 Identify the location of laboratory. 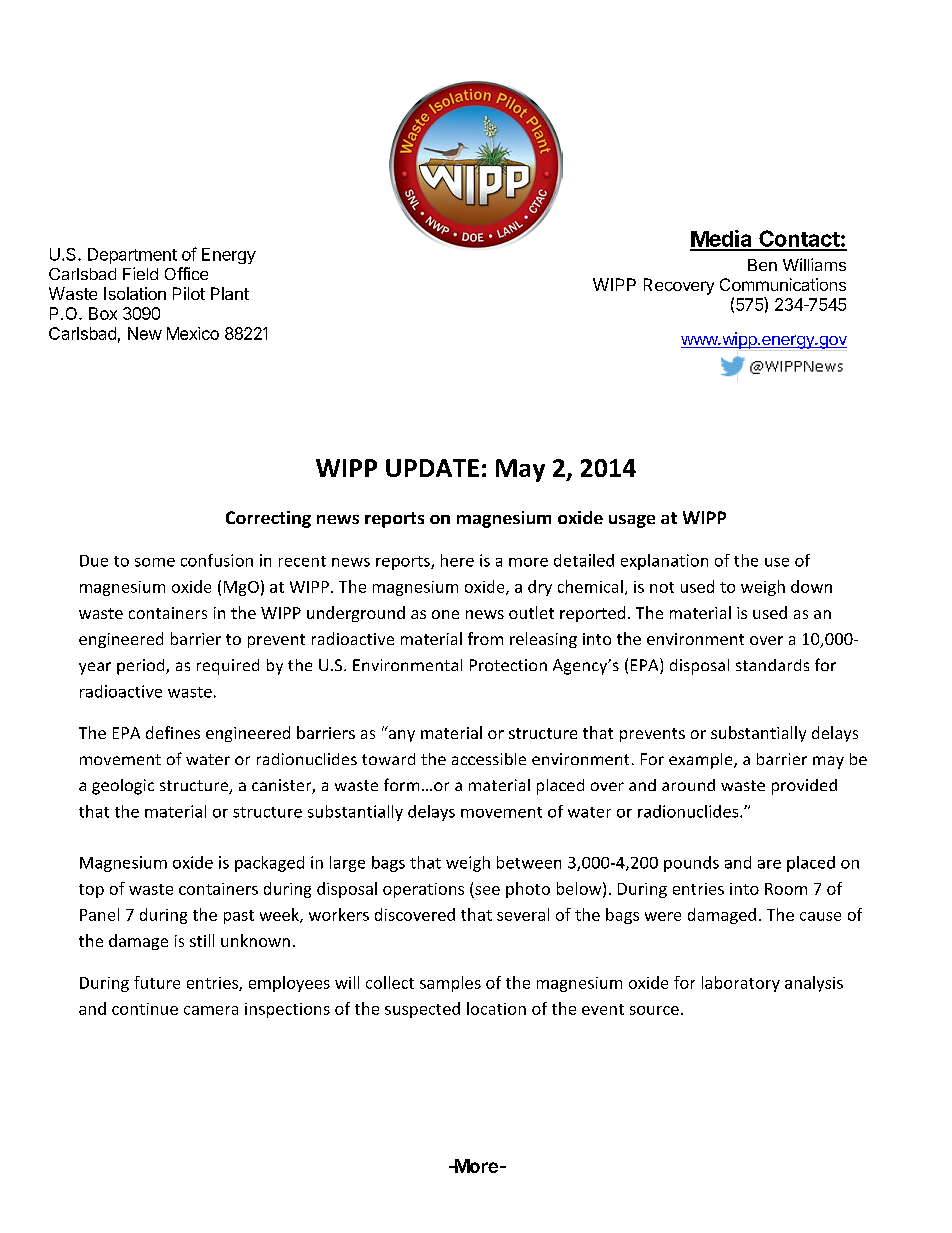
(741, 984).
